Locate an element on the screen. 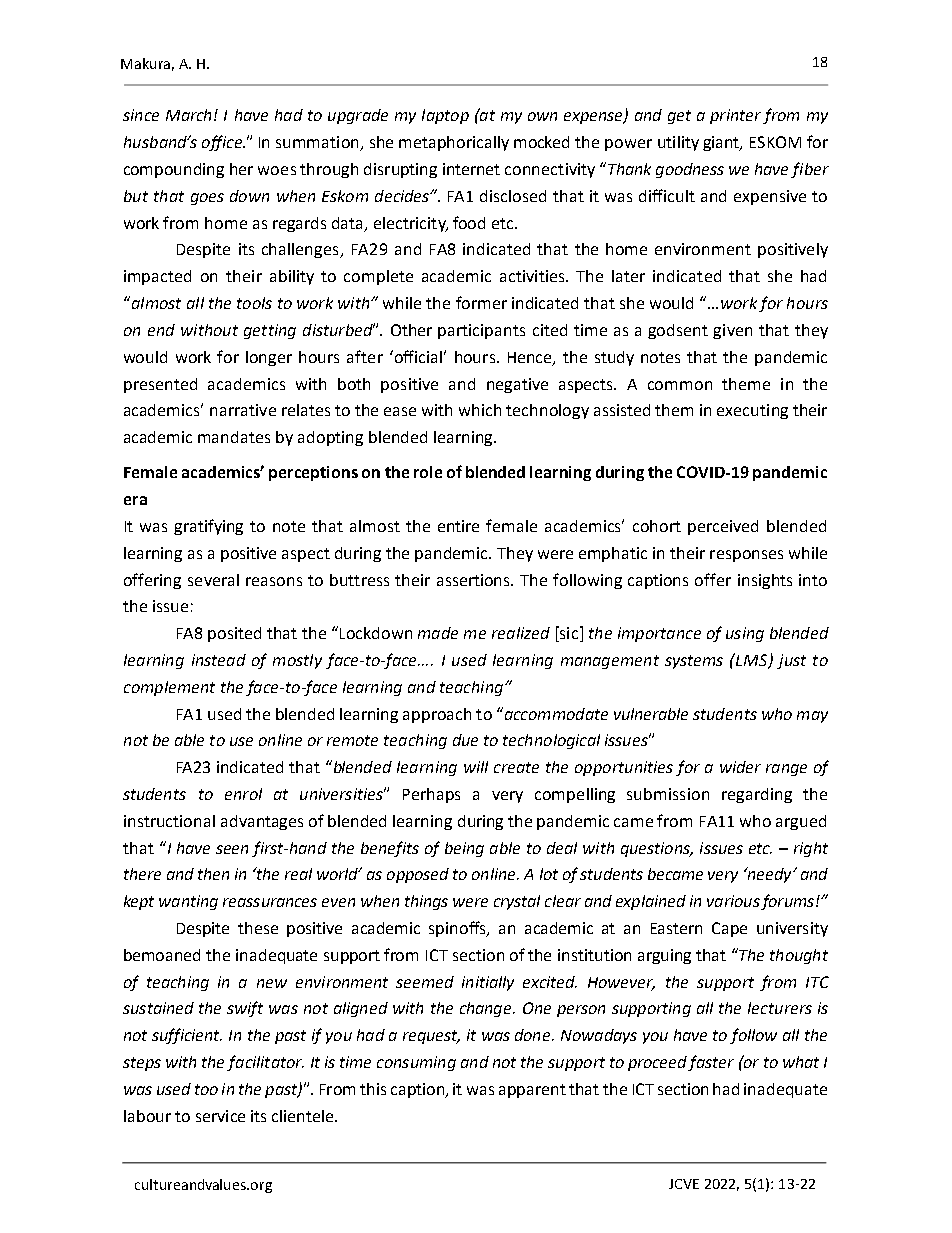  office is located at coordinates (223, 143).
